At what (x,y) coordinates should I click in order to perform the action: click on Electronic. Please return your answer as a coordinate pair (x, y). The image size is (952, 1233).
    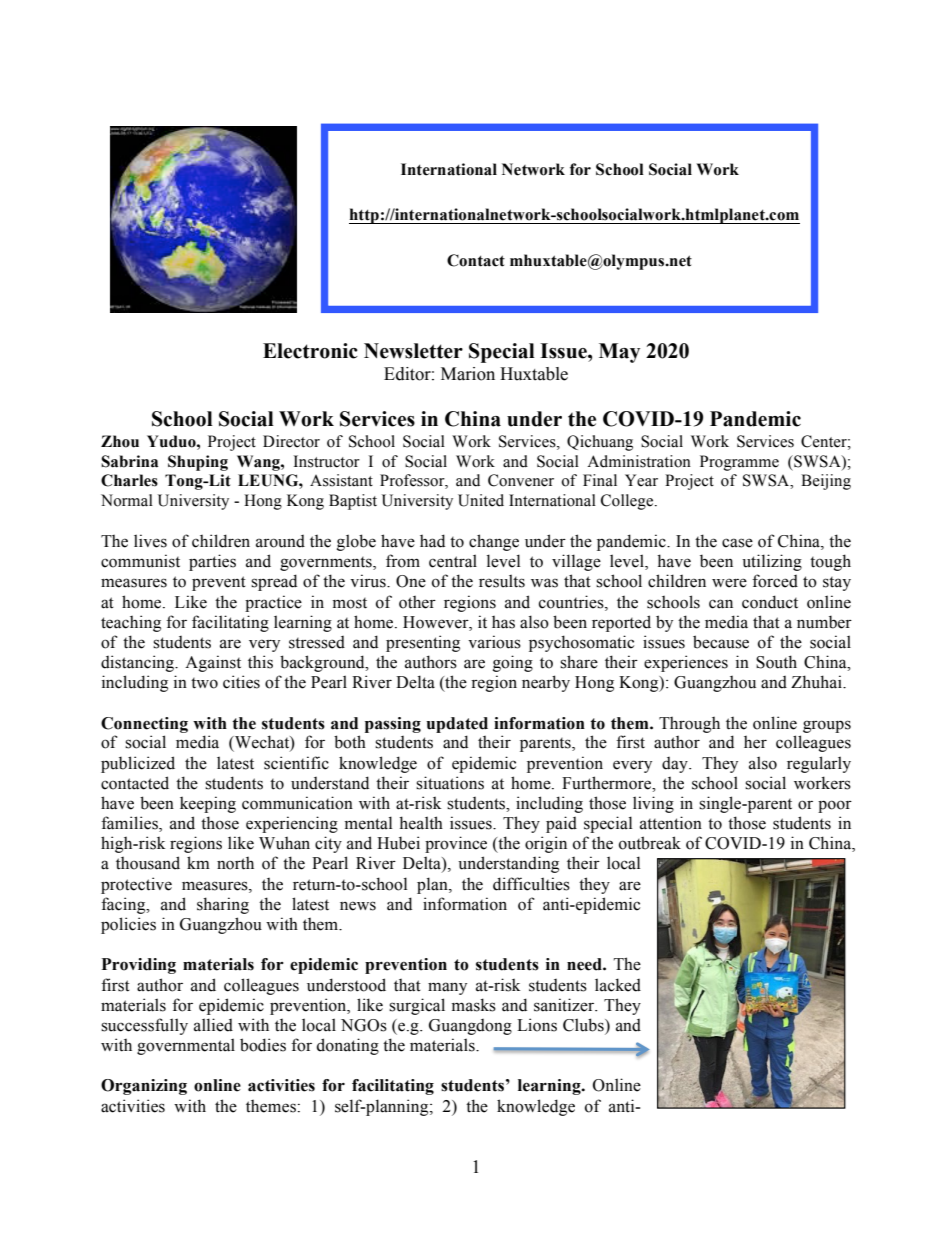
    Looking at the image, I should click on (310, 351).
